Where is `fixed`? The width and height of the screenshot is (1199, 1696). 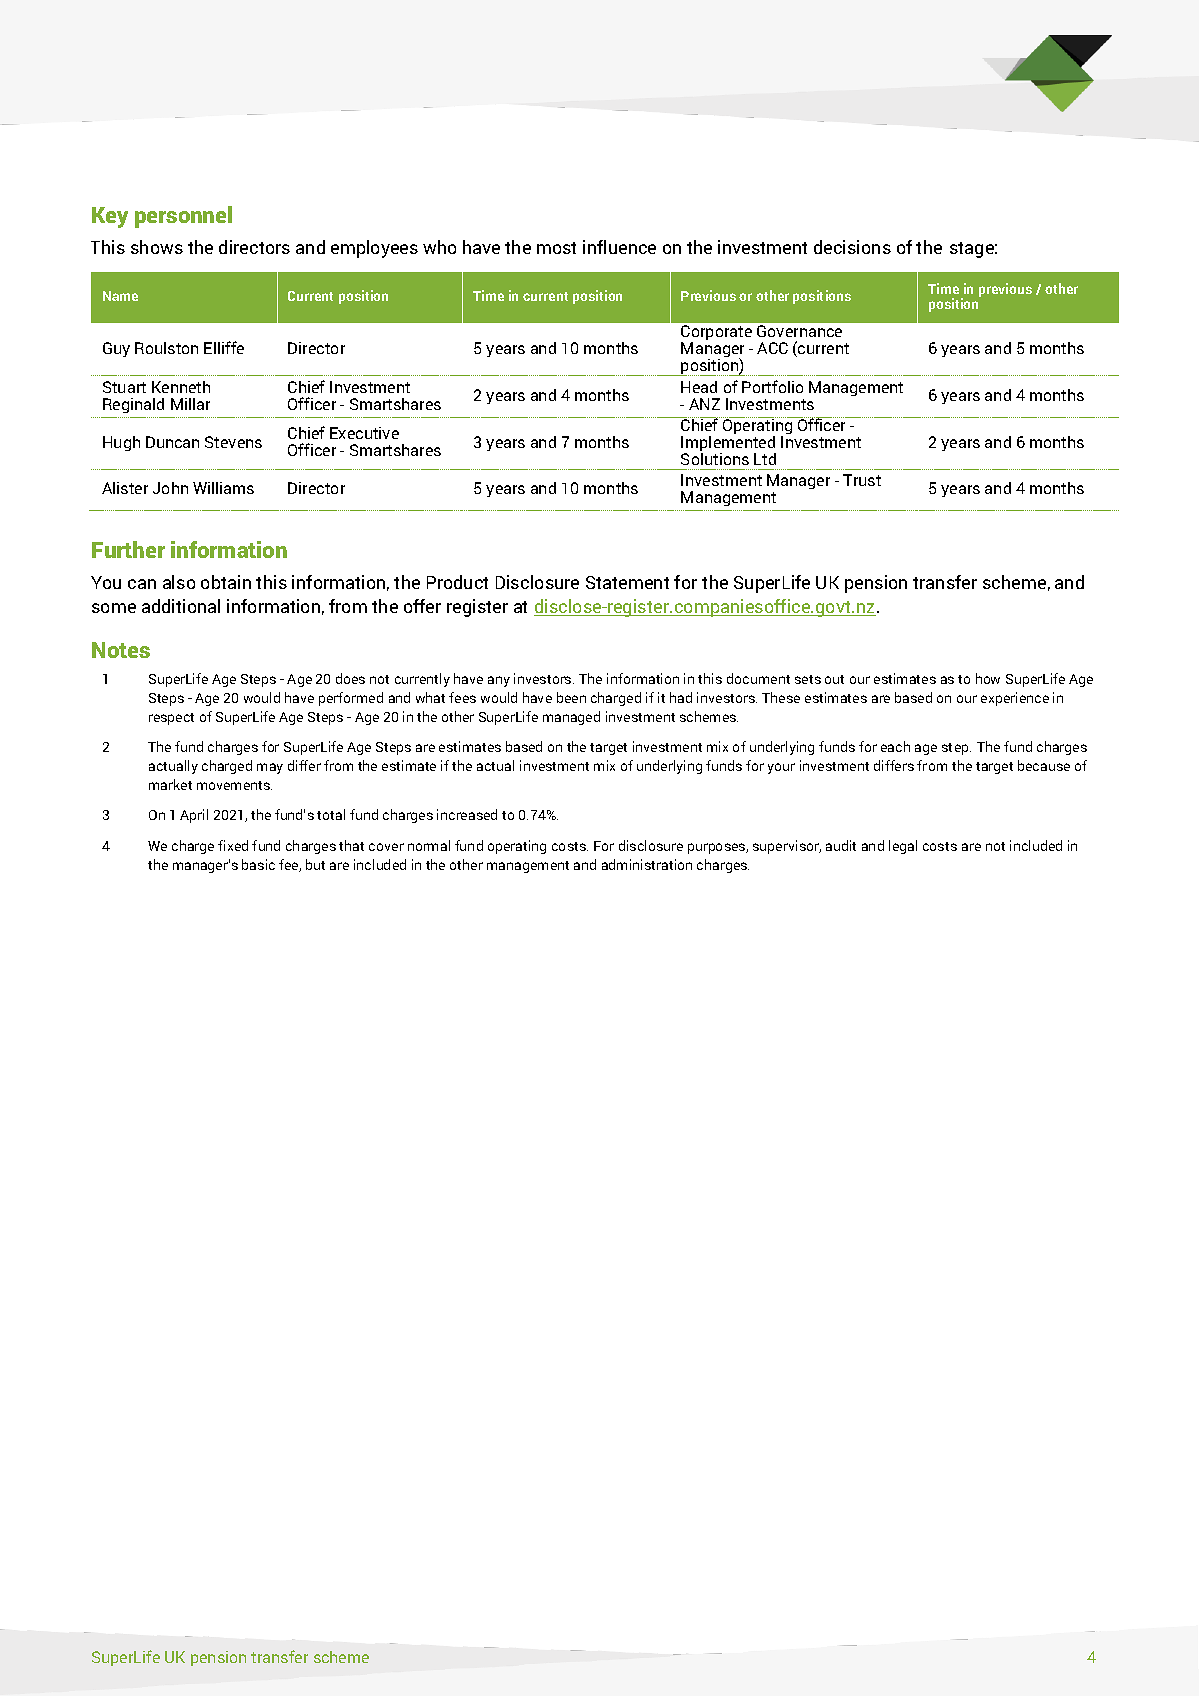
fixed is located at coordinates (233, 845).
